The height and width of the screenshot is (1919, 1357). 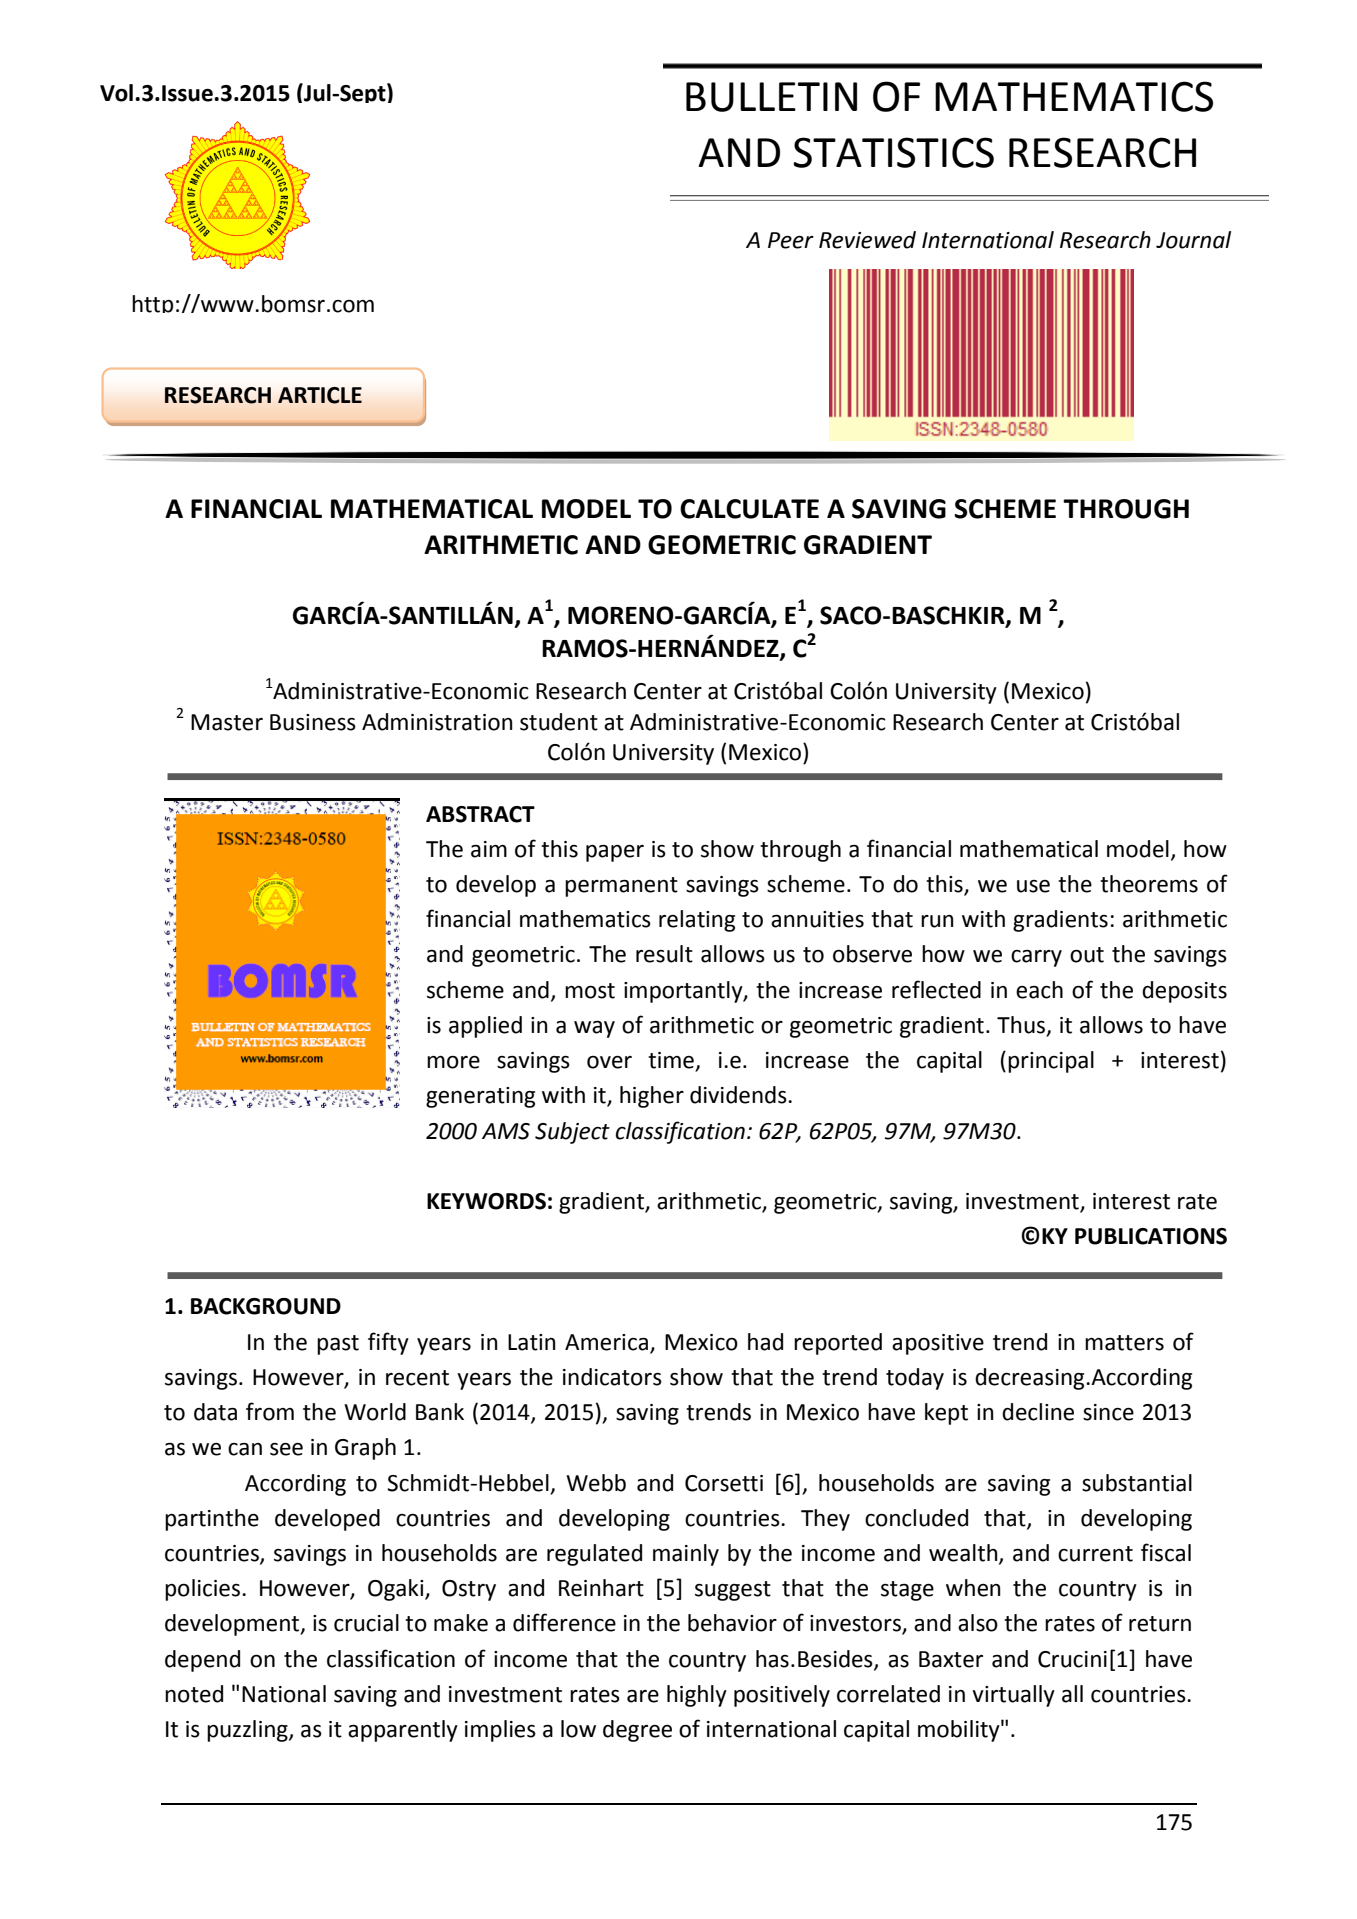 What do you see at coordinates (266, 1306) in the screenshot?
I see `BACKGROUND` at bounding box center [266, 1306].
